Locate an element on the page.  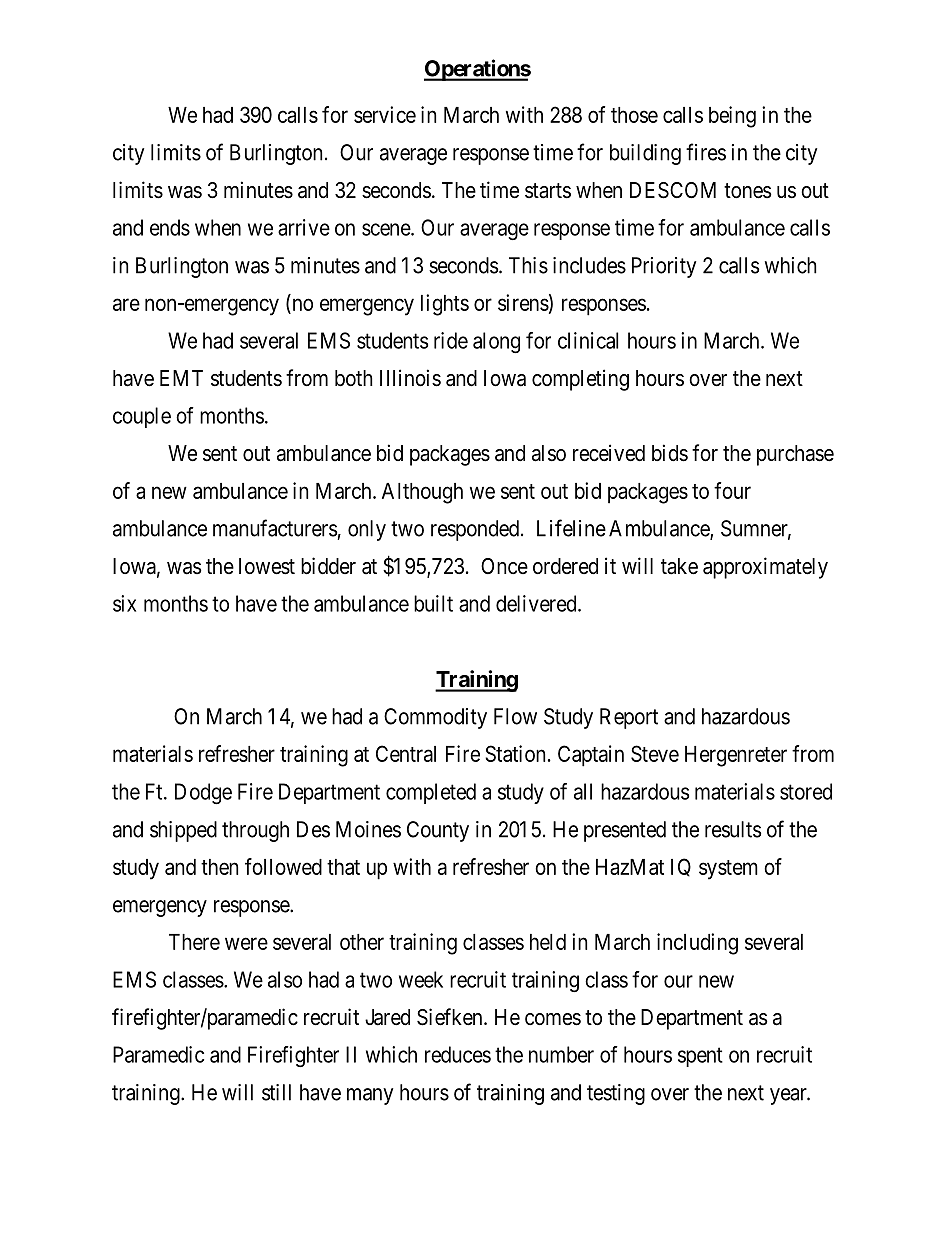
EMT is located at coordinates (181, 378).
